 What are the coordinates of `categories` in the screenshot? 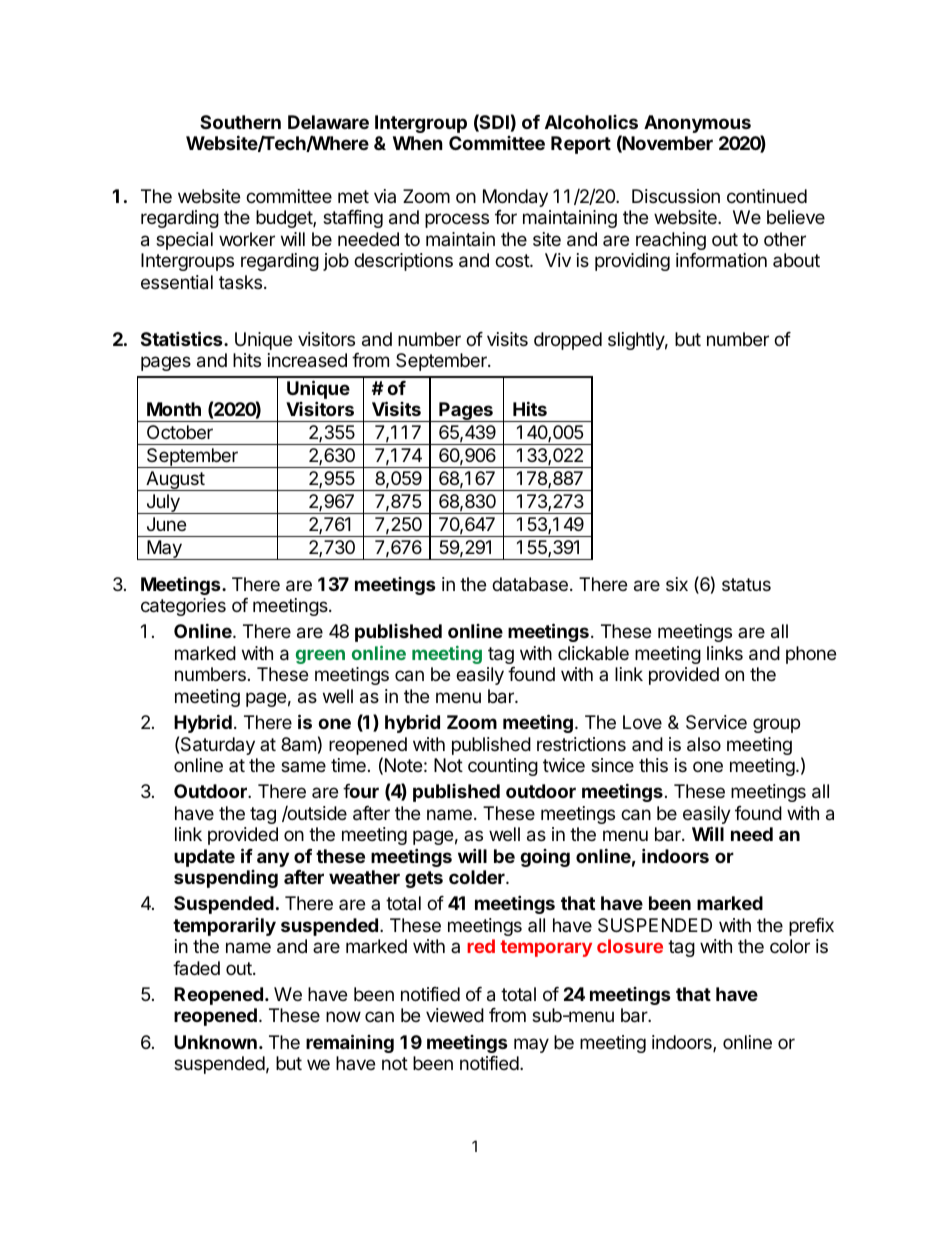 It's located at (183, 607).
